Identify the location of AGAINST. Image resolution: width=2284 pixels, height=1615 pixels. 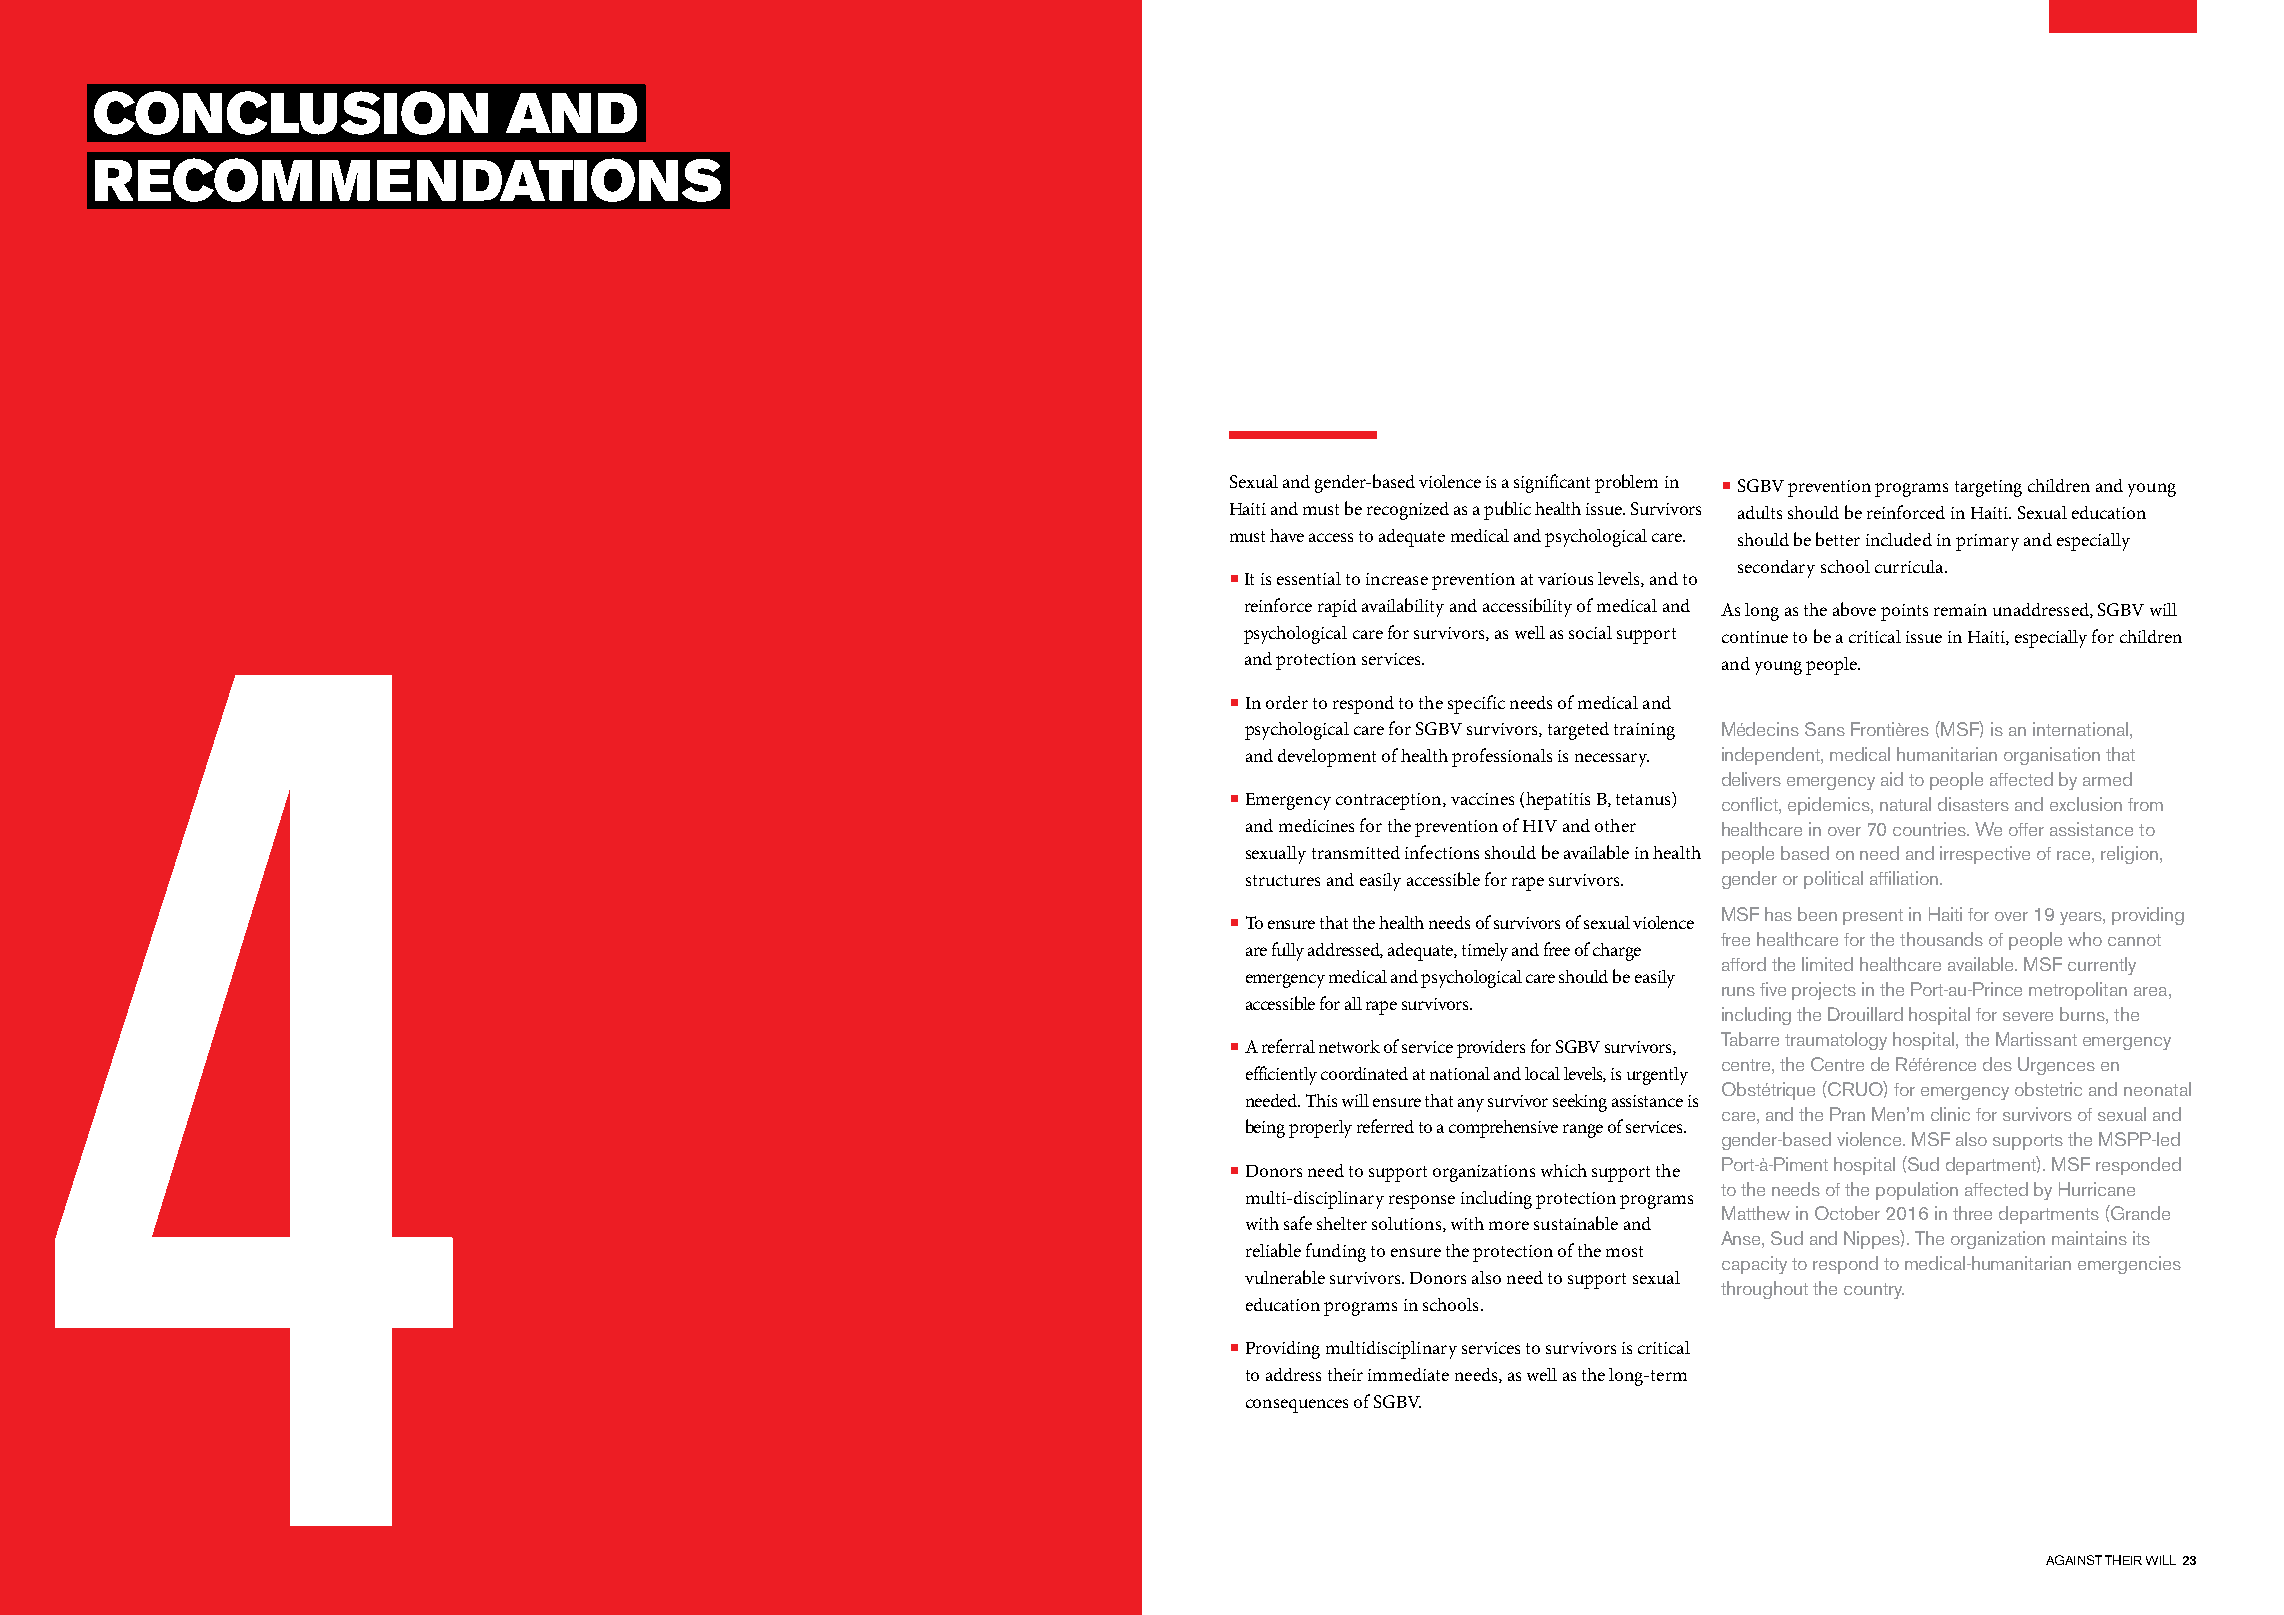
(2074, 1560).
